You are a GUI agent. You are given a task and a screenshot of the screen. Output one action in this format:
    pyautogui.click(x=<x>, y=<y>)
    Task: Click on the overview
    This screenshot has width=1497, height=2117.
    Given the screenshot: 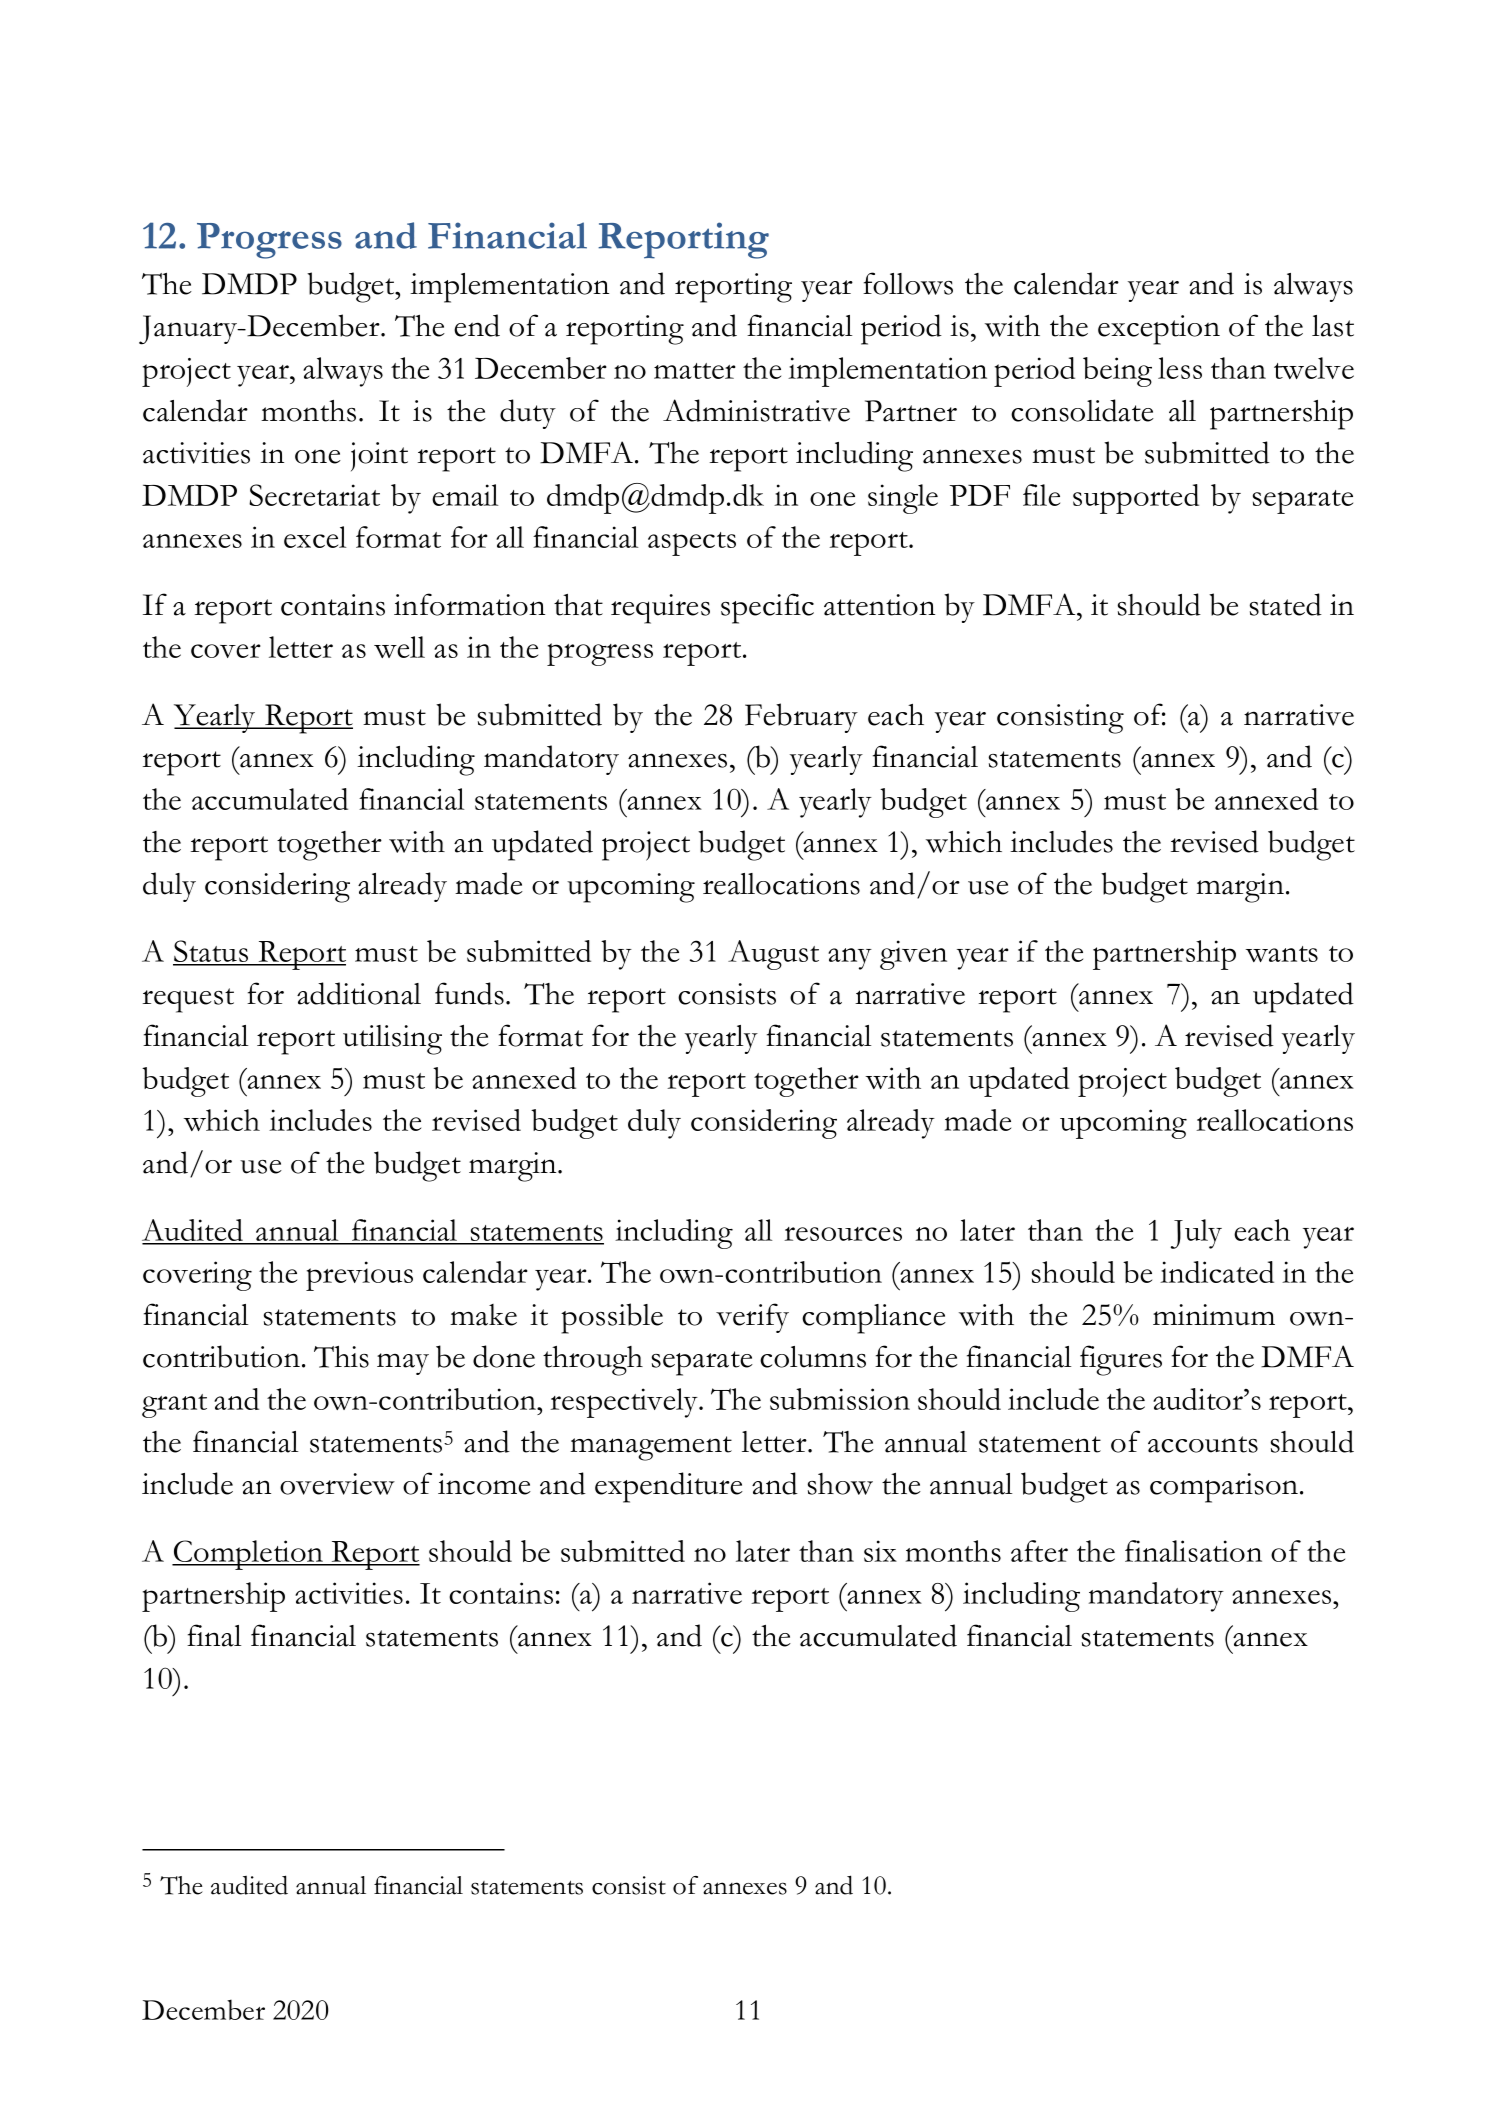 What is the action you would take?
    pyautogui.click(x=337, y=1484)
